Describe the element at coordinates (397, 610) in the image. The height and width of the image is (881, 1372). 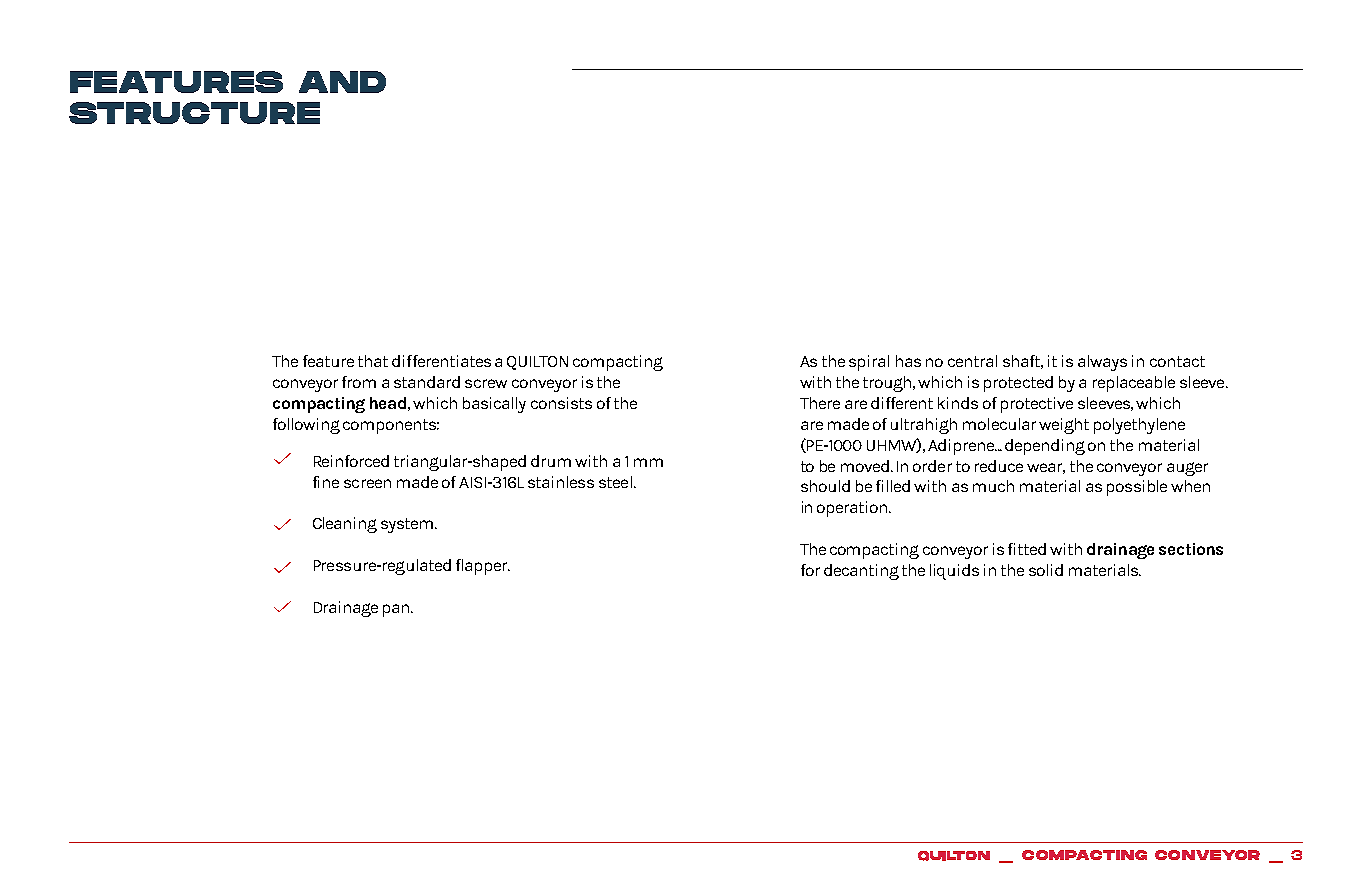
I see `pan` at that location.
